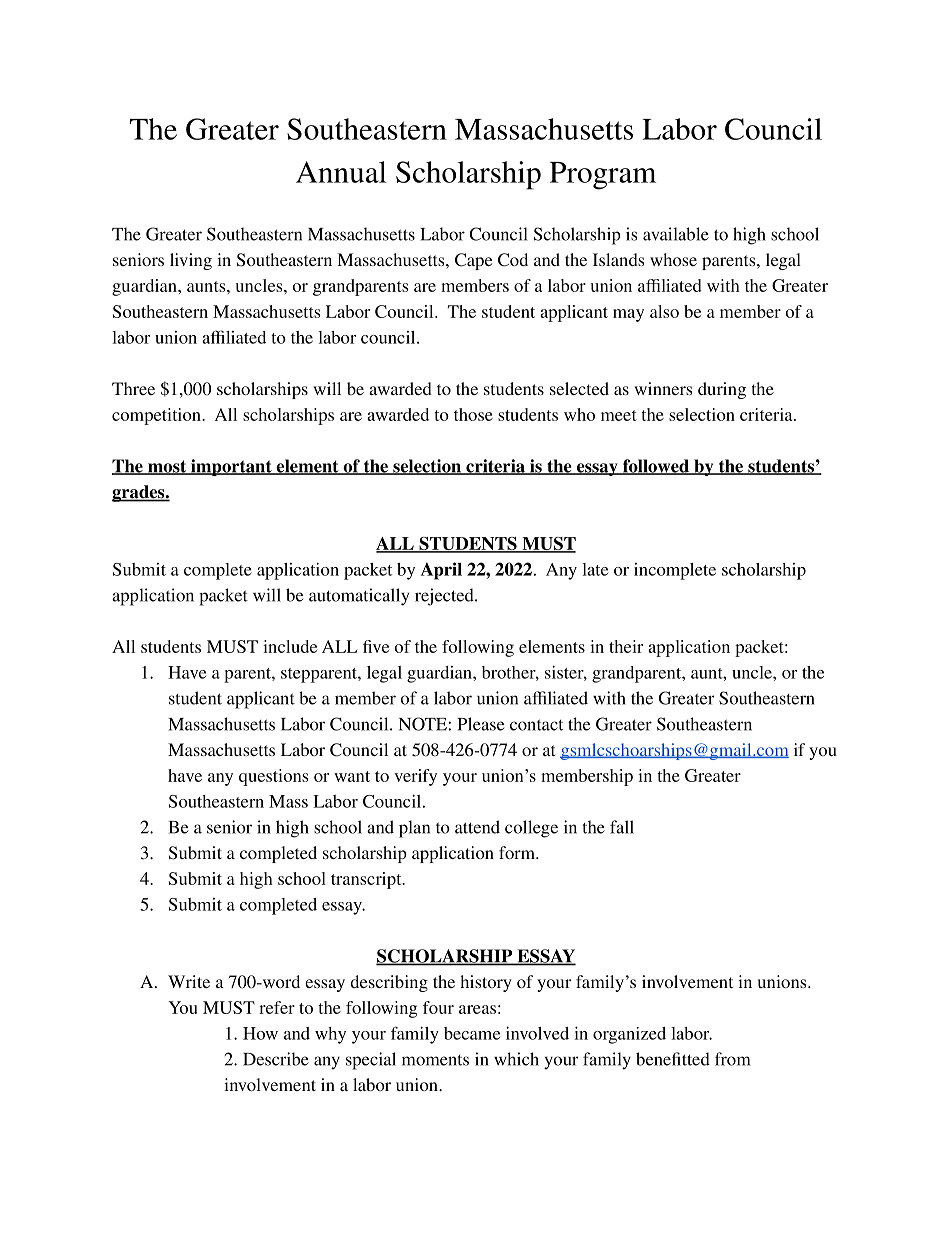 This screenshot has width=952, height=1233. I want to click on Cape, so click(473, 261).
